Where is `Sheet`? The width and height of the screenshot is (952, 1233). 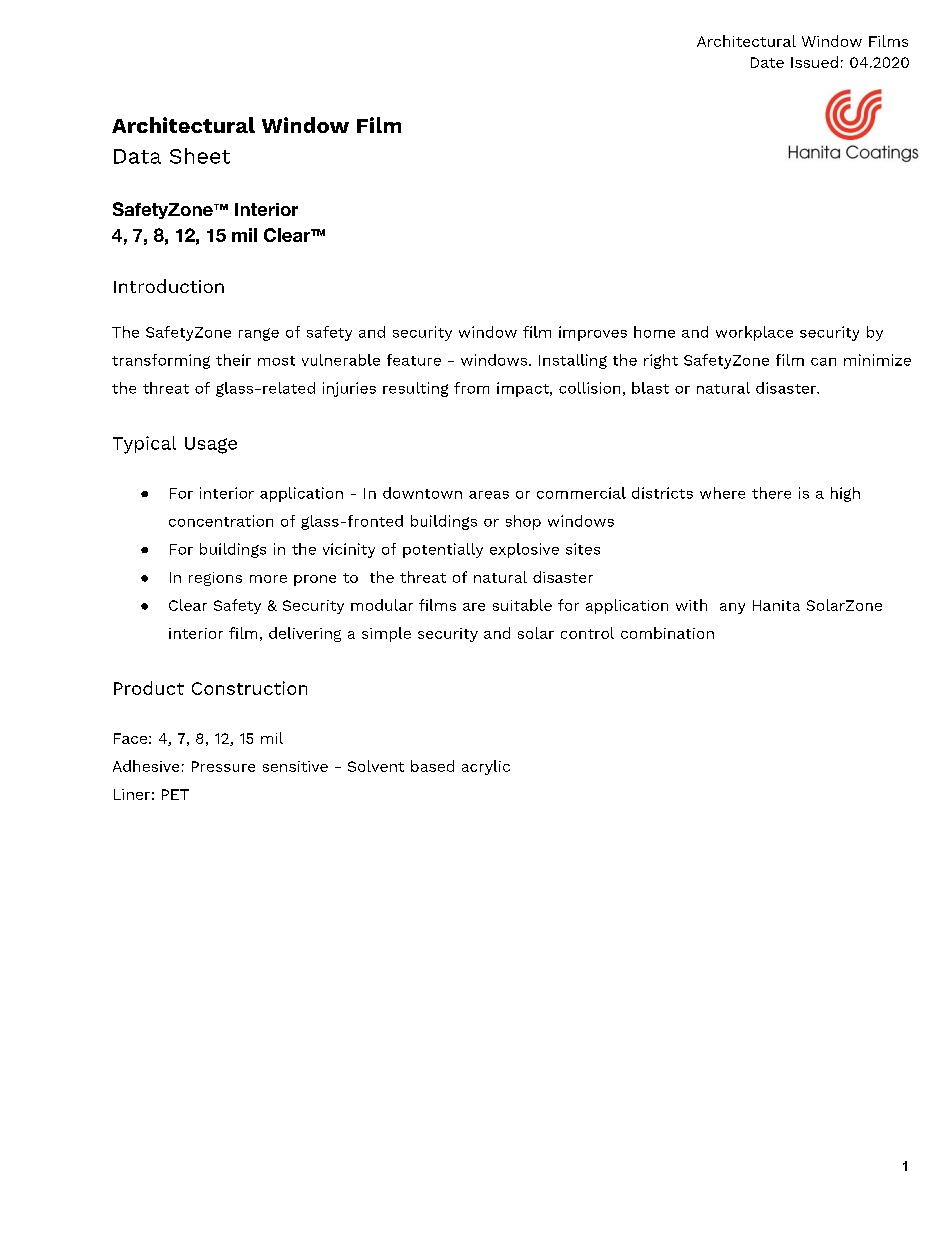
Sheet is located at coordinates (200, 156).
